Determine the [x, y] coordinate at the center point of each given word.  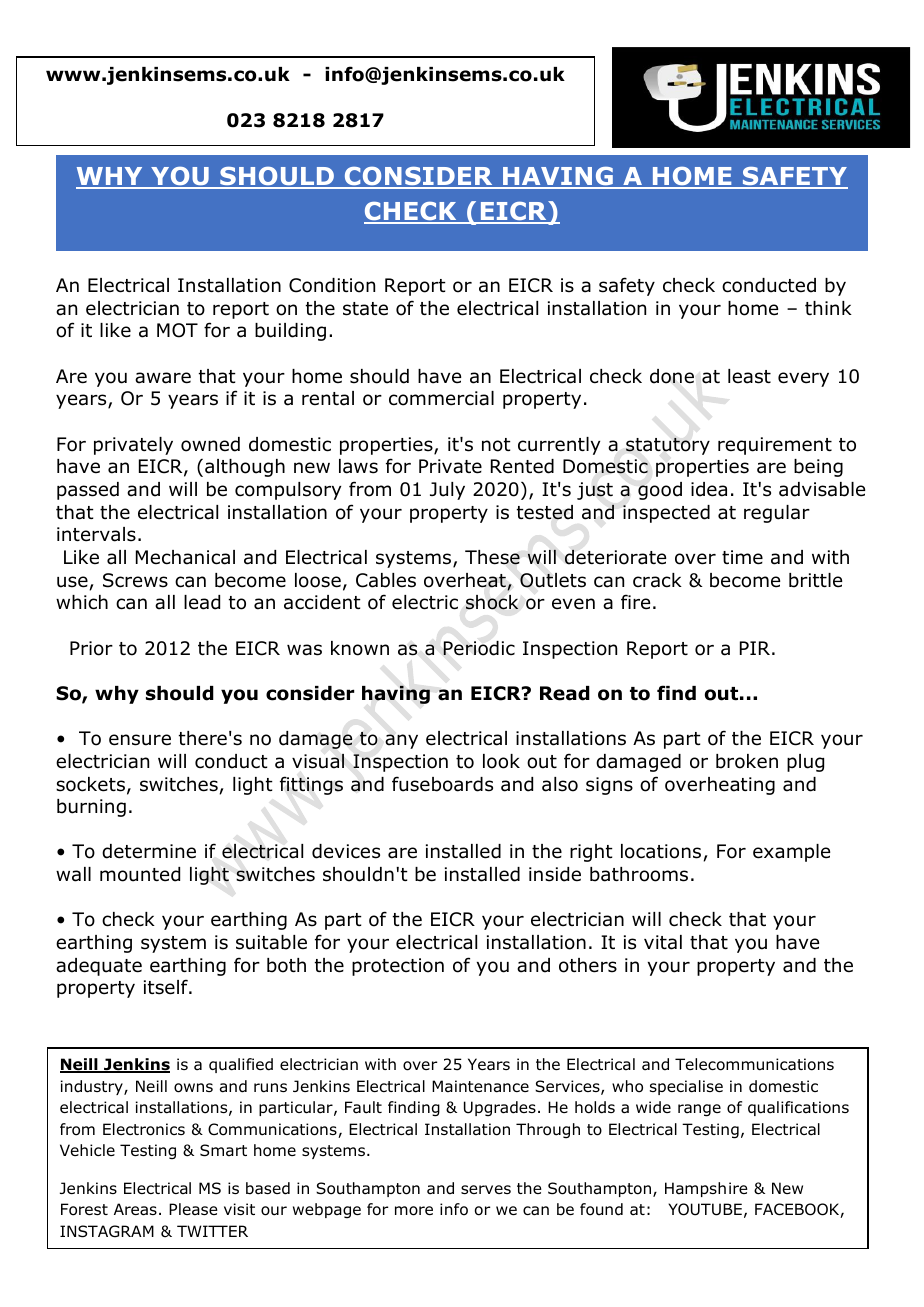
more [414, 1211]
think [828, 308]
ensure [140, 740]
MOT [177, 330]
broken [747, 761]
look [501, 761]
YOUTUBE [705, 1209]
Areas [135, 1209]
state [365, 309]
